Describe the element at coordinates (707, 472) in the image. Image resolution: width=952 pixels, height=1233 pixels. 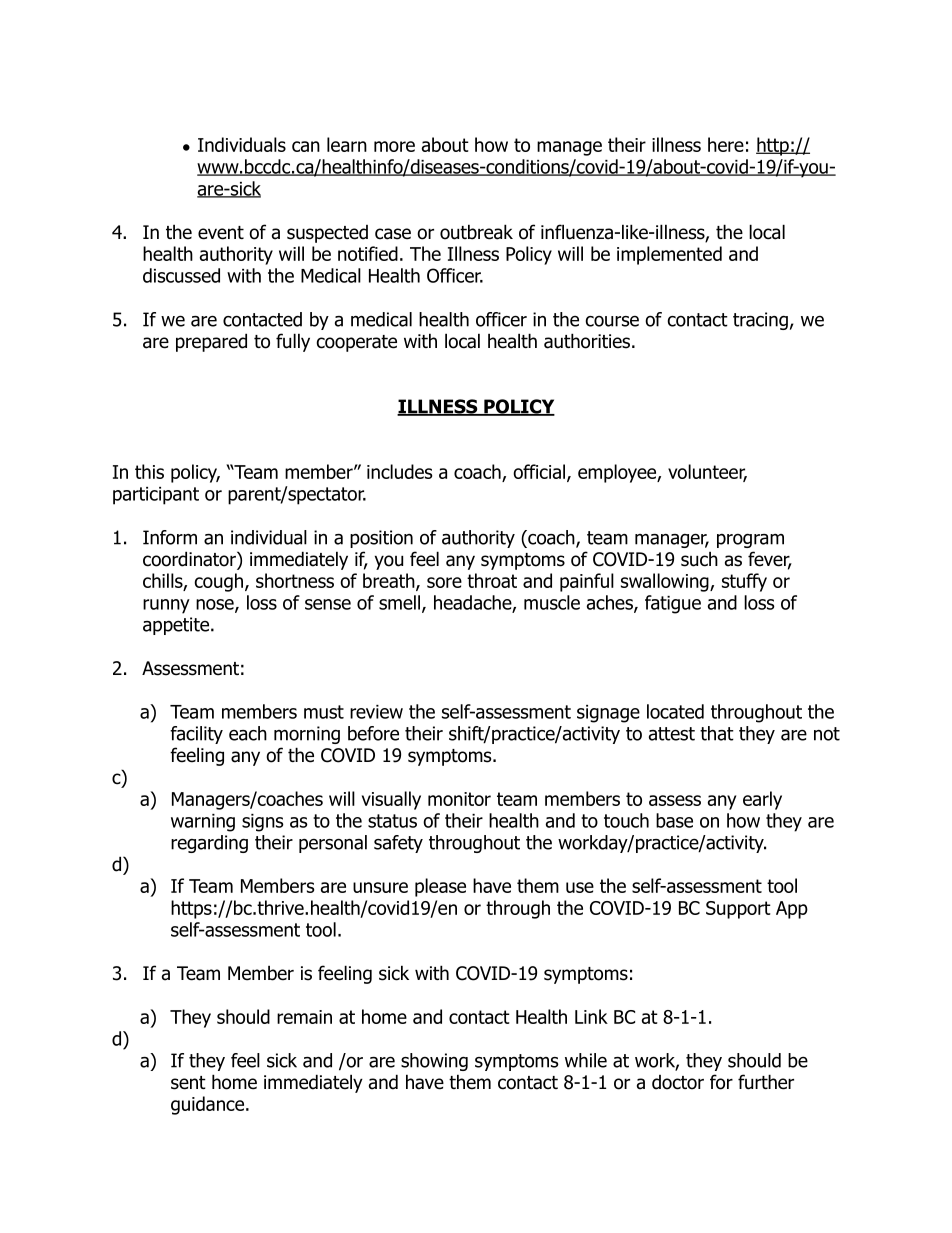
I see `volunteer` at that location.
